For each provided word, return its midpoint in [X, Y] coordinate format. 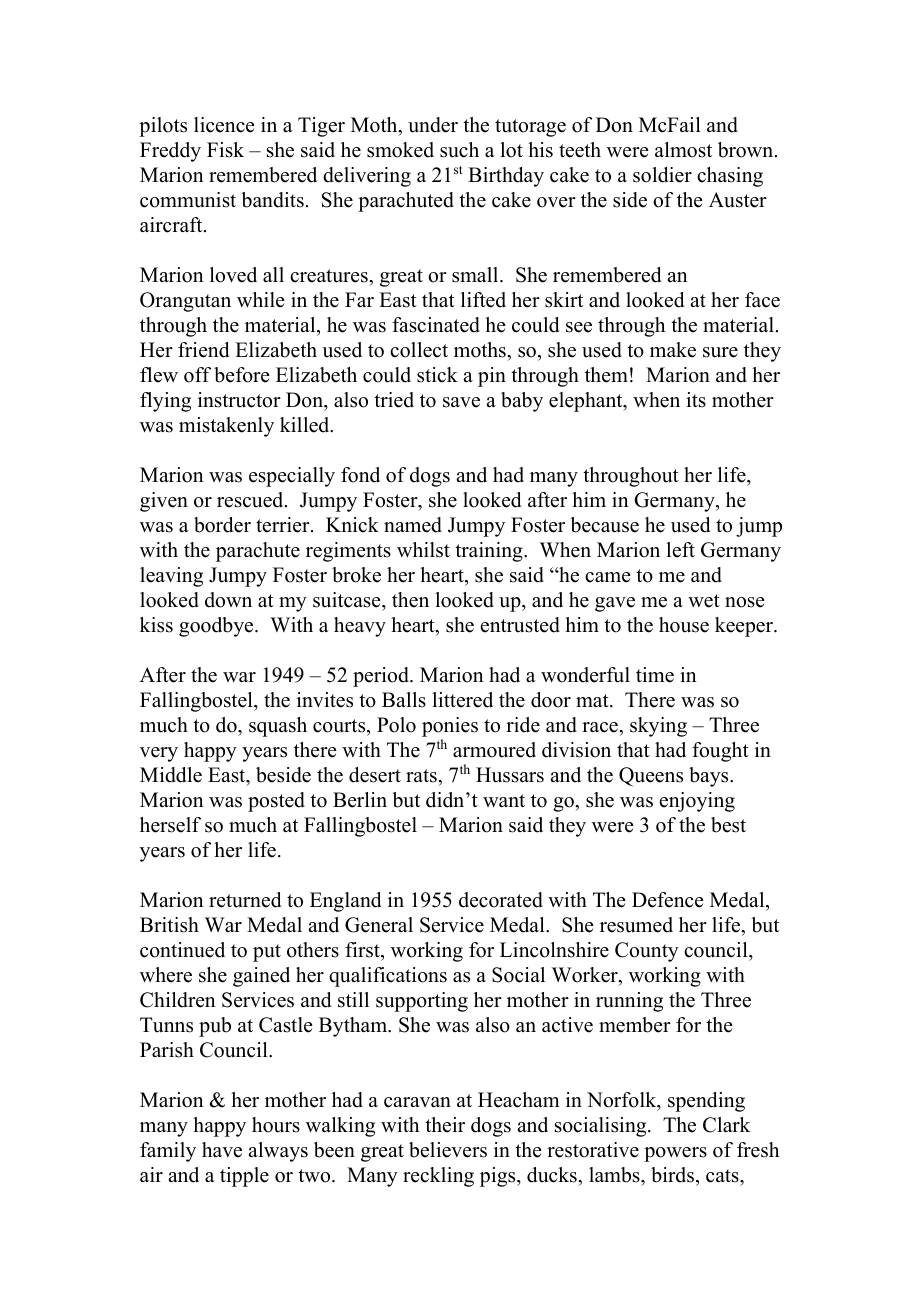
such [459, 150]
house [684, 625]
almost [683, 150]
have [222, 1150]
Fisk [225, 150]
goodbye [217, 627]
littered [462, 700]
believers [448, 1150]
